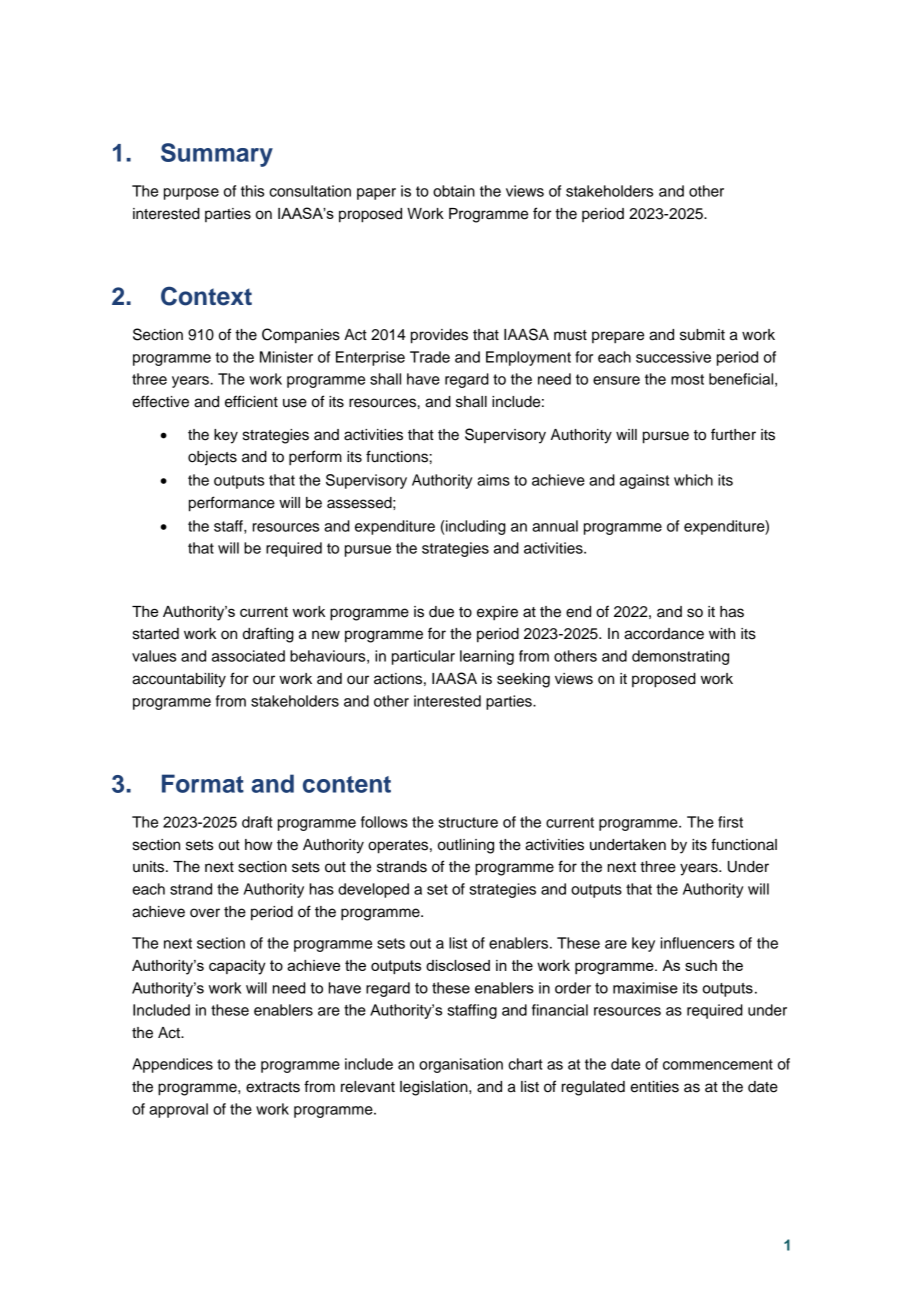 This screenshot has width=924, height=1309. What do you see at coordinates (702, 335) in the screenshot?
I see `submit` at bounding box center [702, 335].
